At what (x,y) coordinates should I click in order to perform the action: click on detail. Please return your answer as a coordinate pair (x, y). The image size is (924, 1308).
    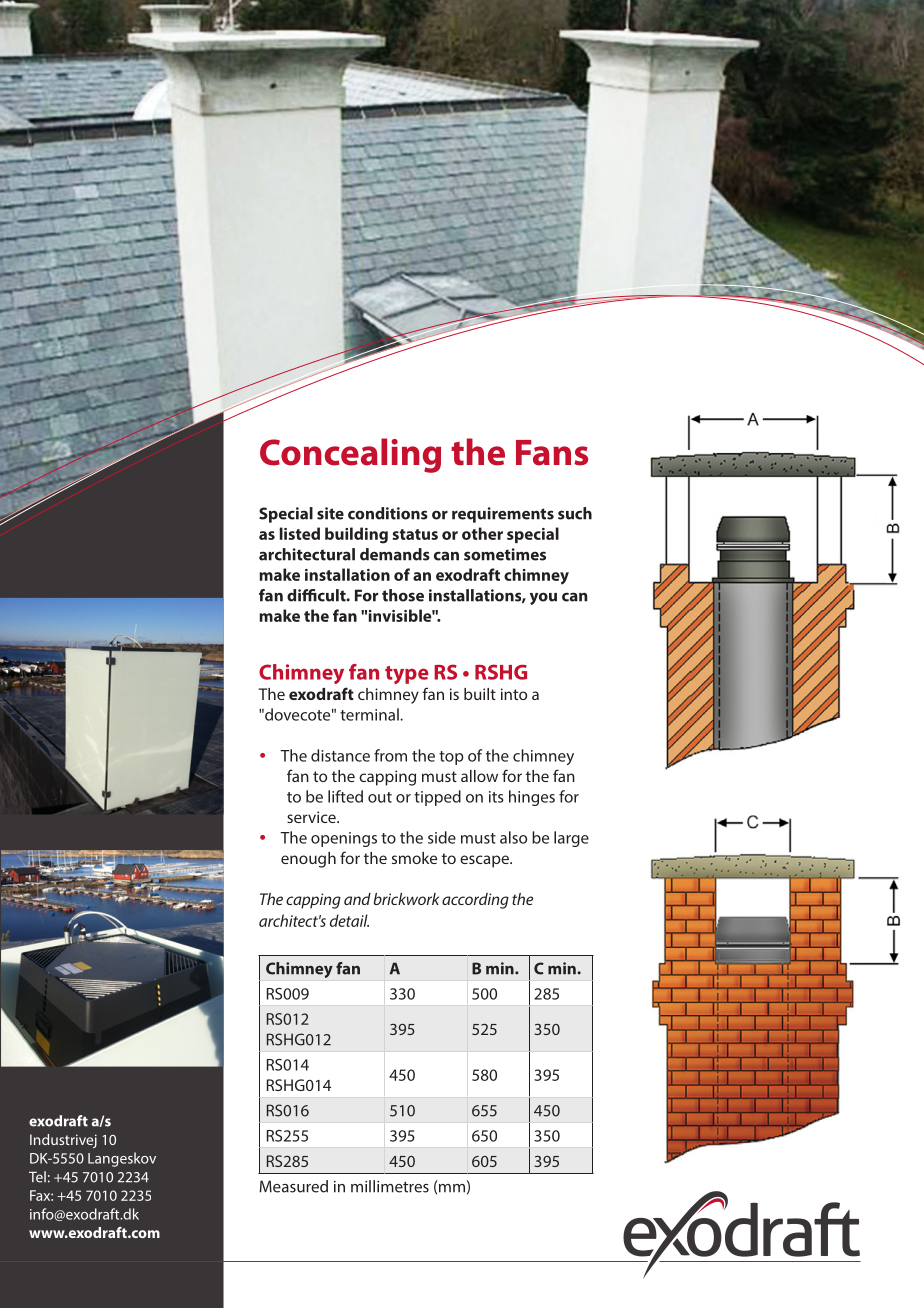
    Looking at the image, I should click on (349, 920).
